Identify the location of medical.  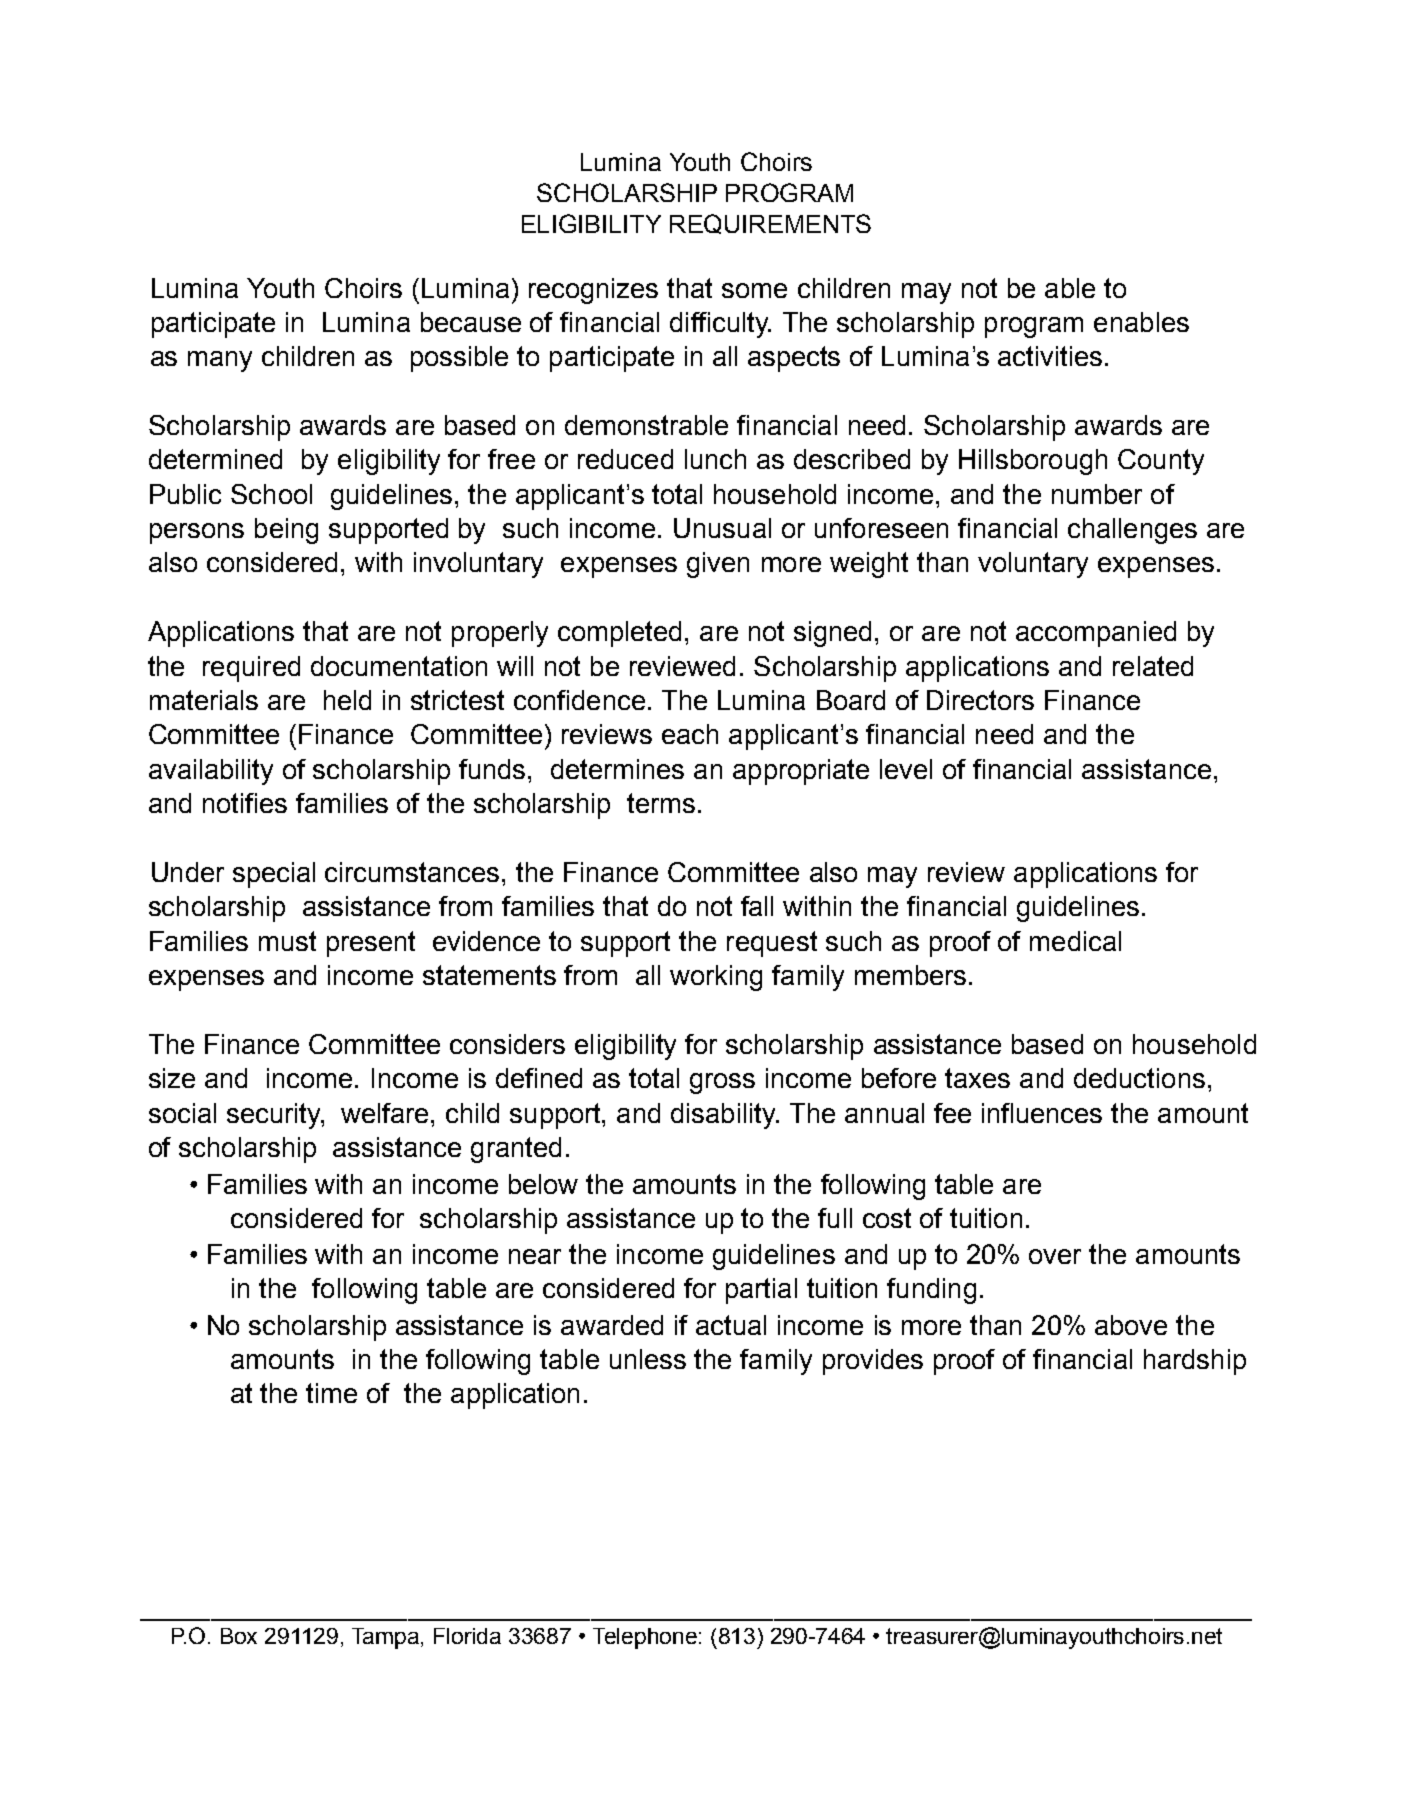
(1075, 941).
